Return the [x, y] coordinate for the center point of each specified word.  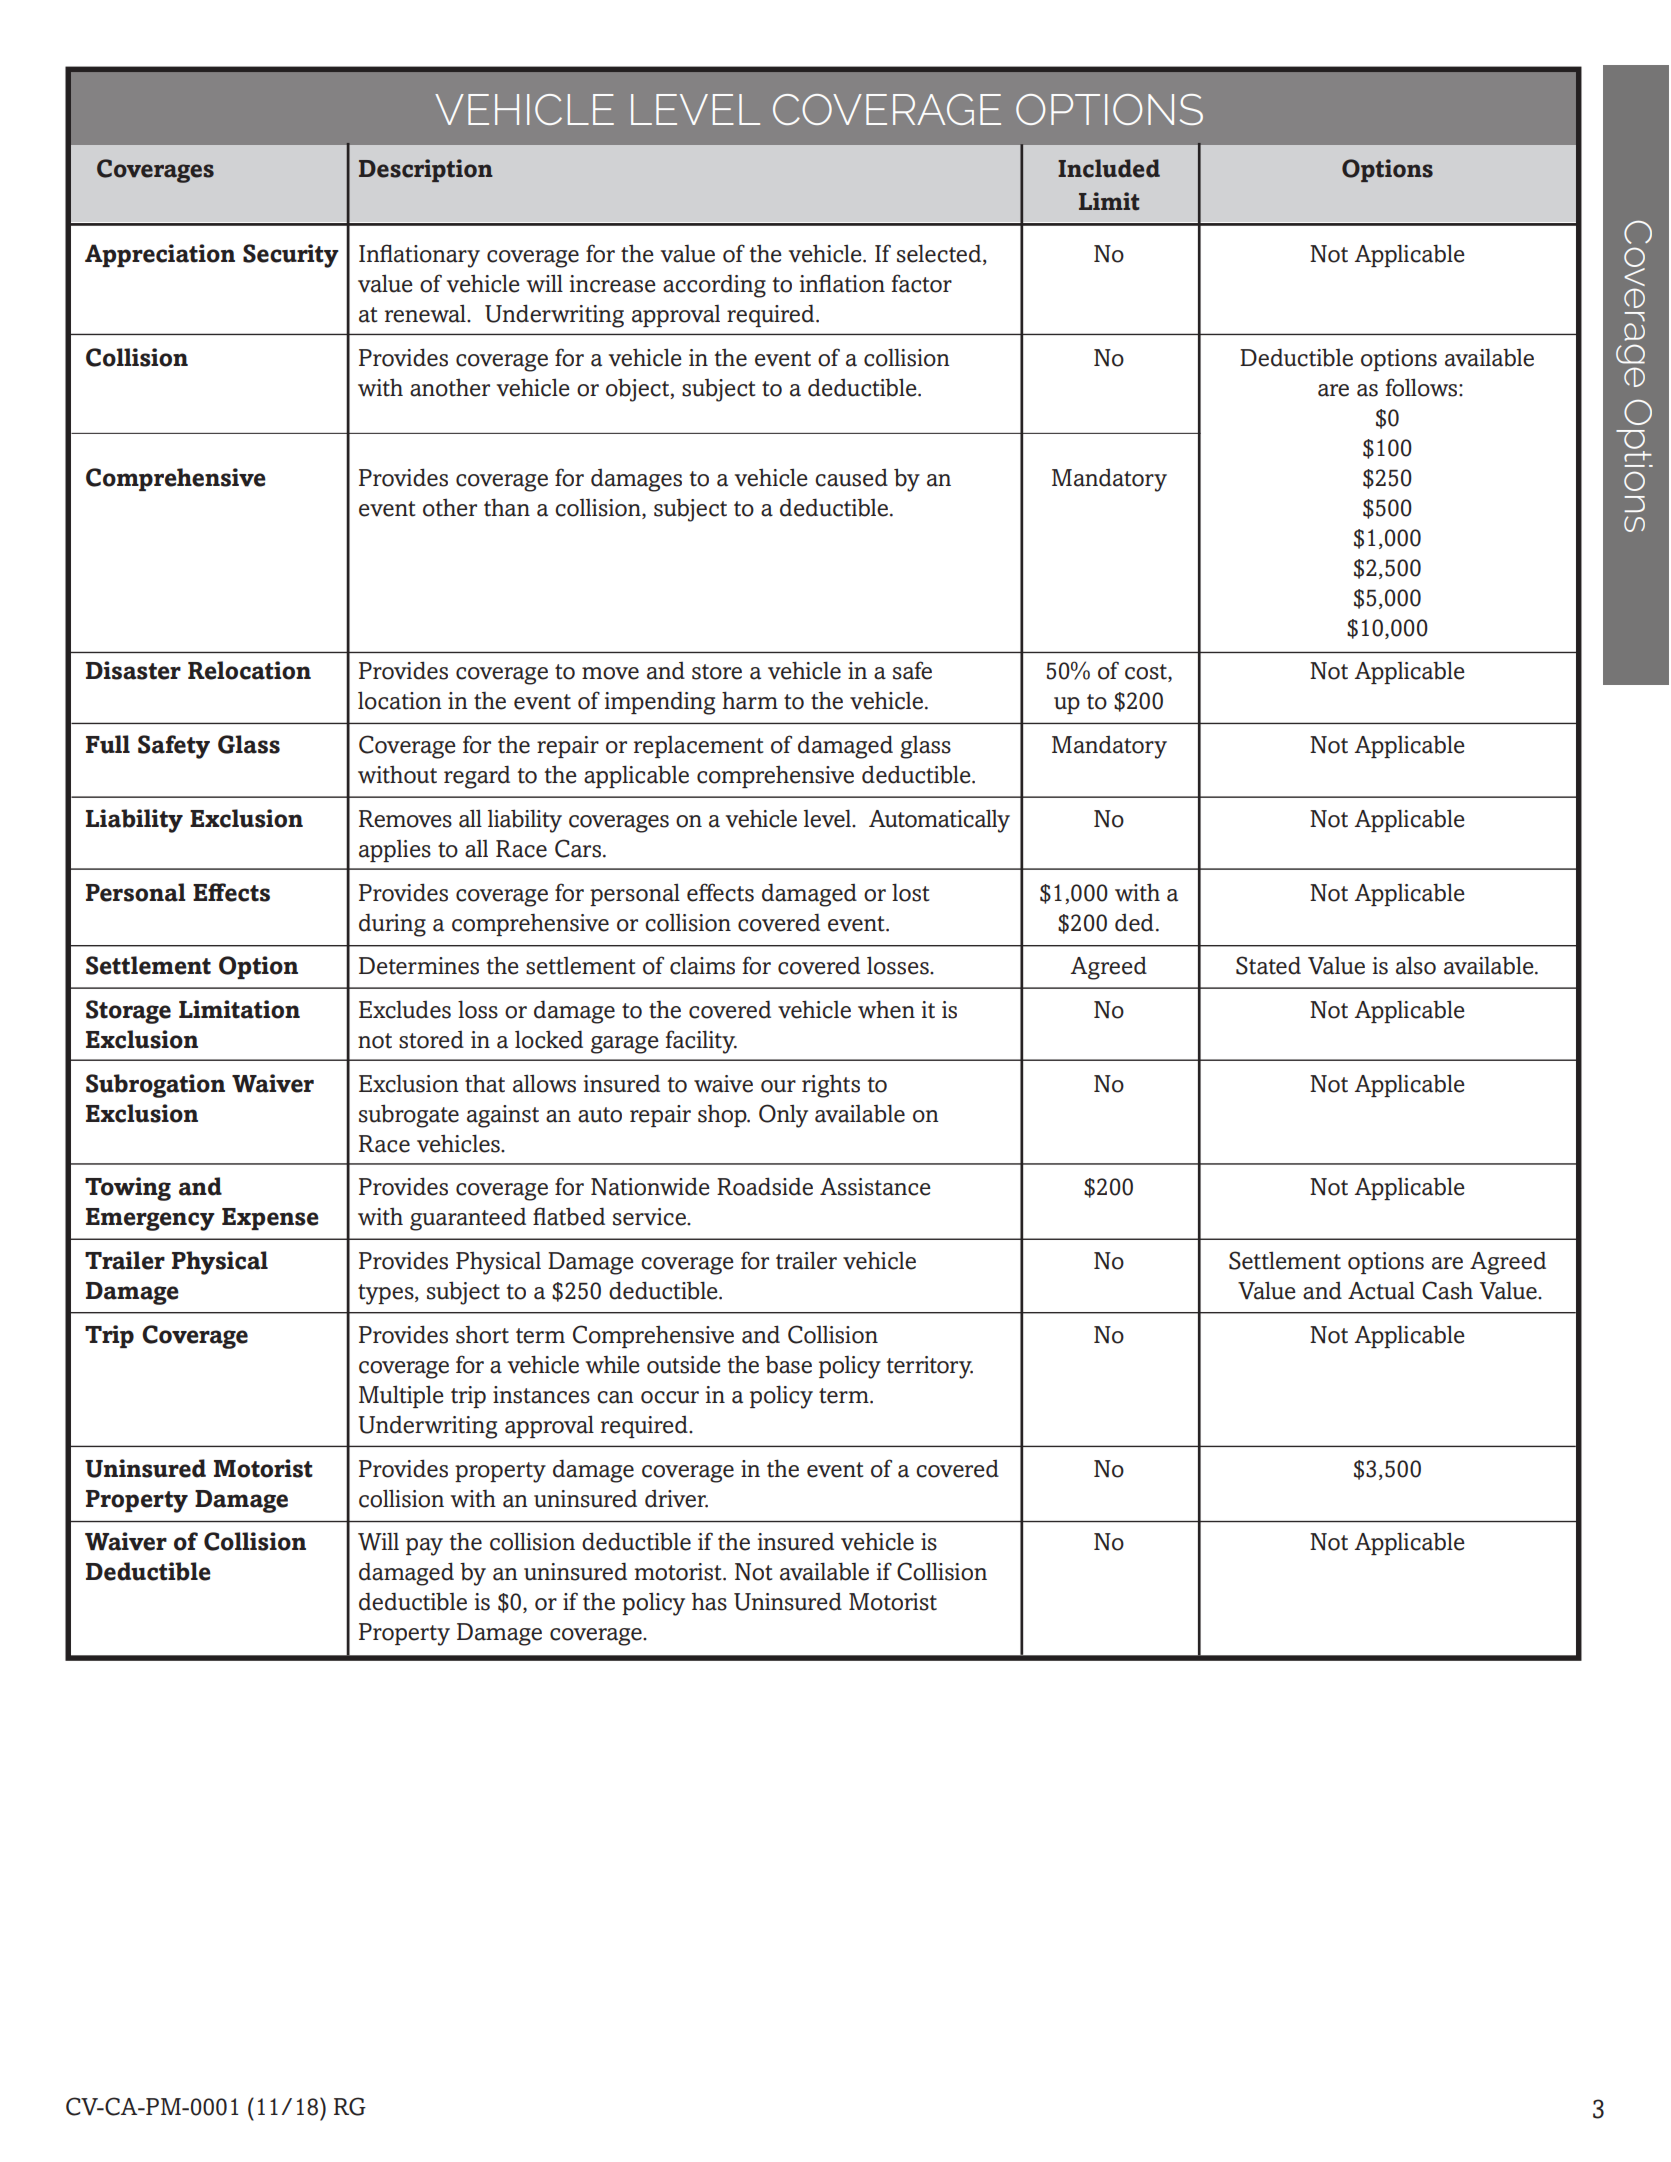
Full [108, 744]
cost [1147, 673]
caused [851, 478]
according [714, 286]
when [886, 1009]
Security [291, 256]
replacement [699, 747]
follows [1423, 387]
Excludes [405, 1009]
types [387, 1294]
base [788, 1364]
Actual [1381, 1290]
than [507, 507]
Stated [1268, 965]
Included [1109, 168]
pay [424, 1547]
